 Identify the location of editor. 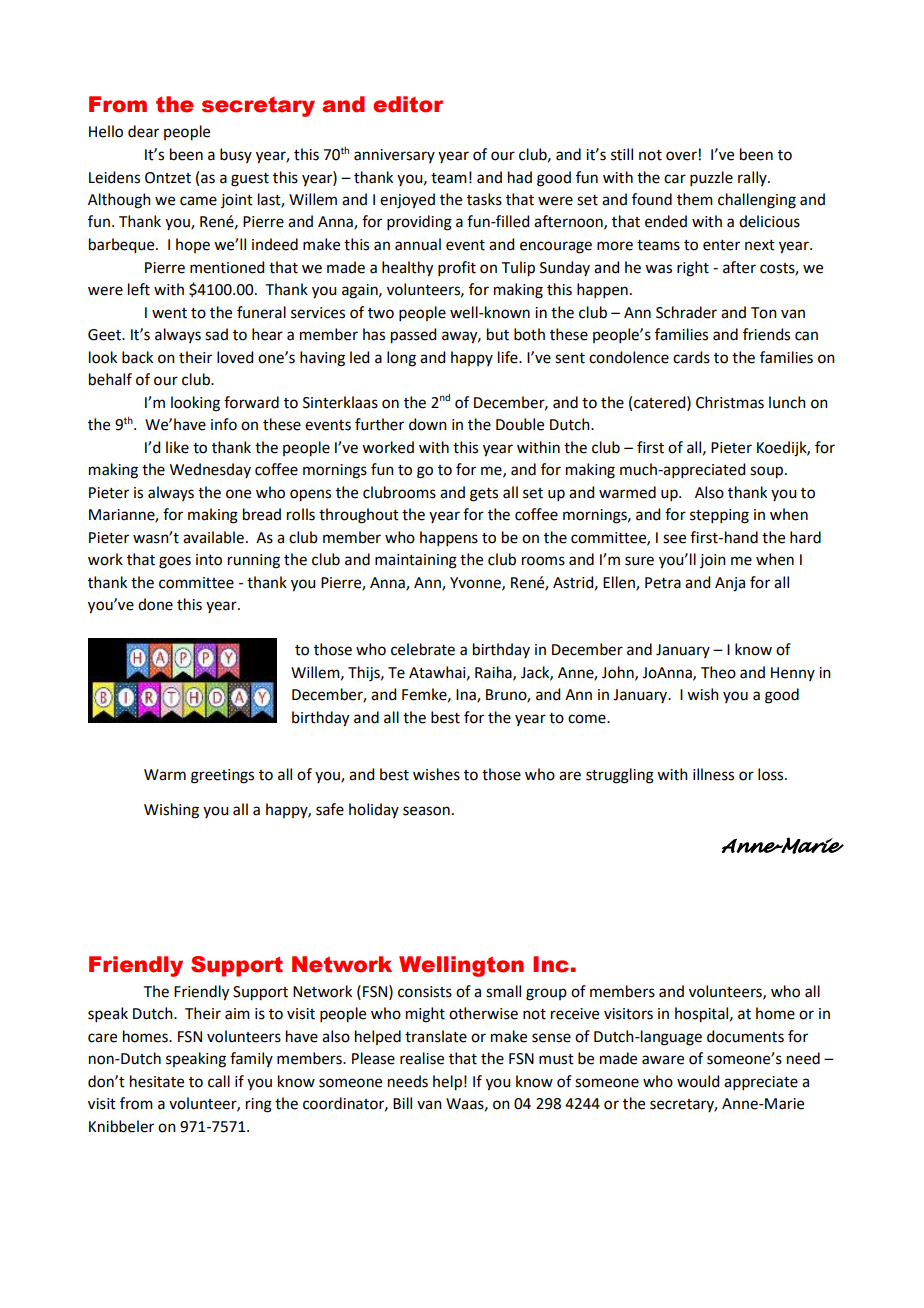
(408, 104).
